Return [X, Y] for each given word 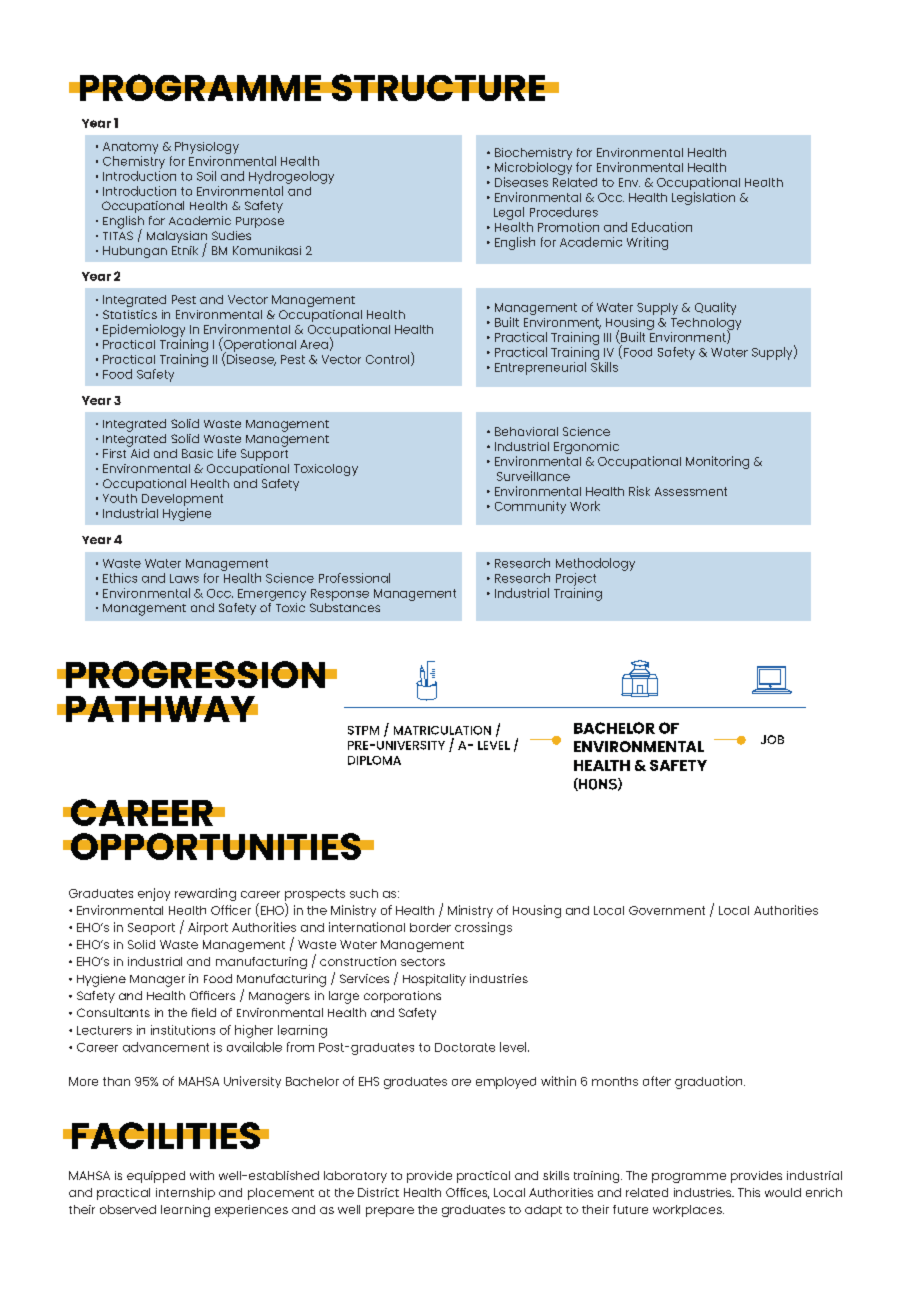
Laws [184, 578]
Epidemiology [144, 332]
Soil [206, 176]
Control [389, 359]
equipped [156, 1177]
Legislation [703, 198]
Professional [354, 578]
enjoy [154, 894]
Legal [509, 213]
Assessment [691, 491]
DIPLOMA [374, 760]
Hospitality [434, 980]
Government [667, 910]
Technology [706, 325]
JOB [772, 739]
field [204, 1012]
